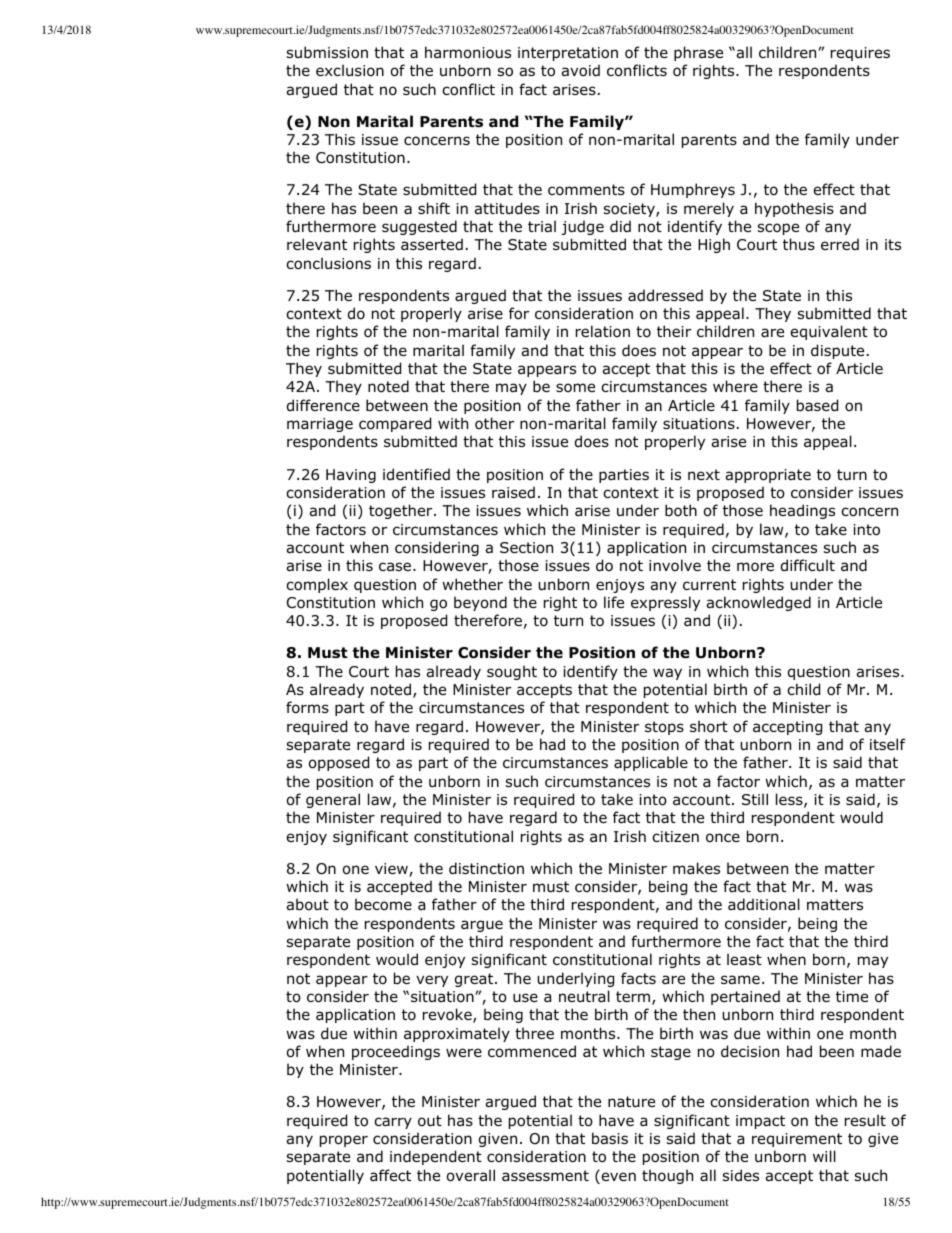  I want to click on carry, so click(393, 1123).
